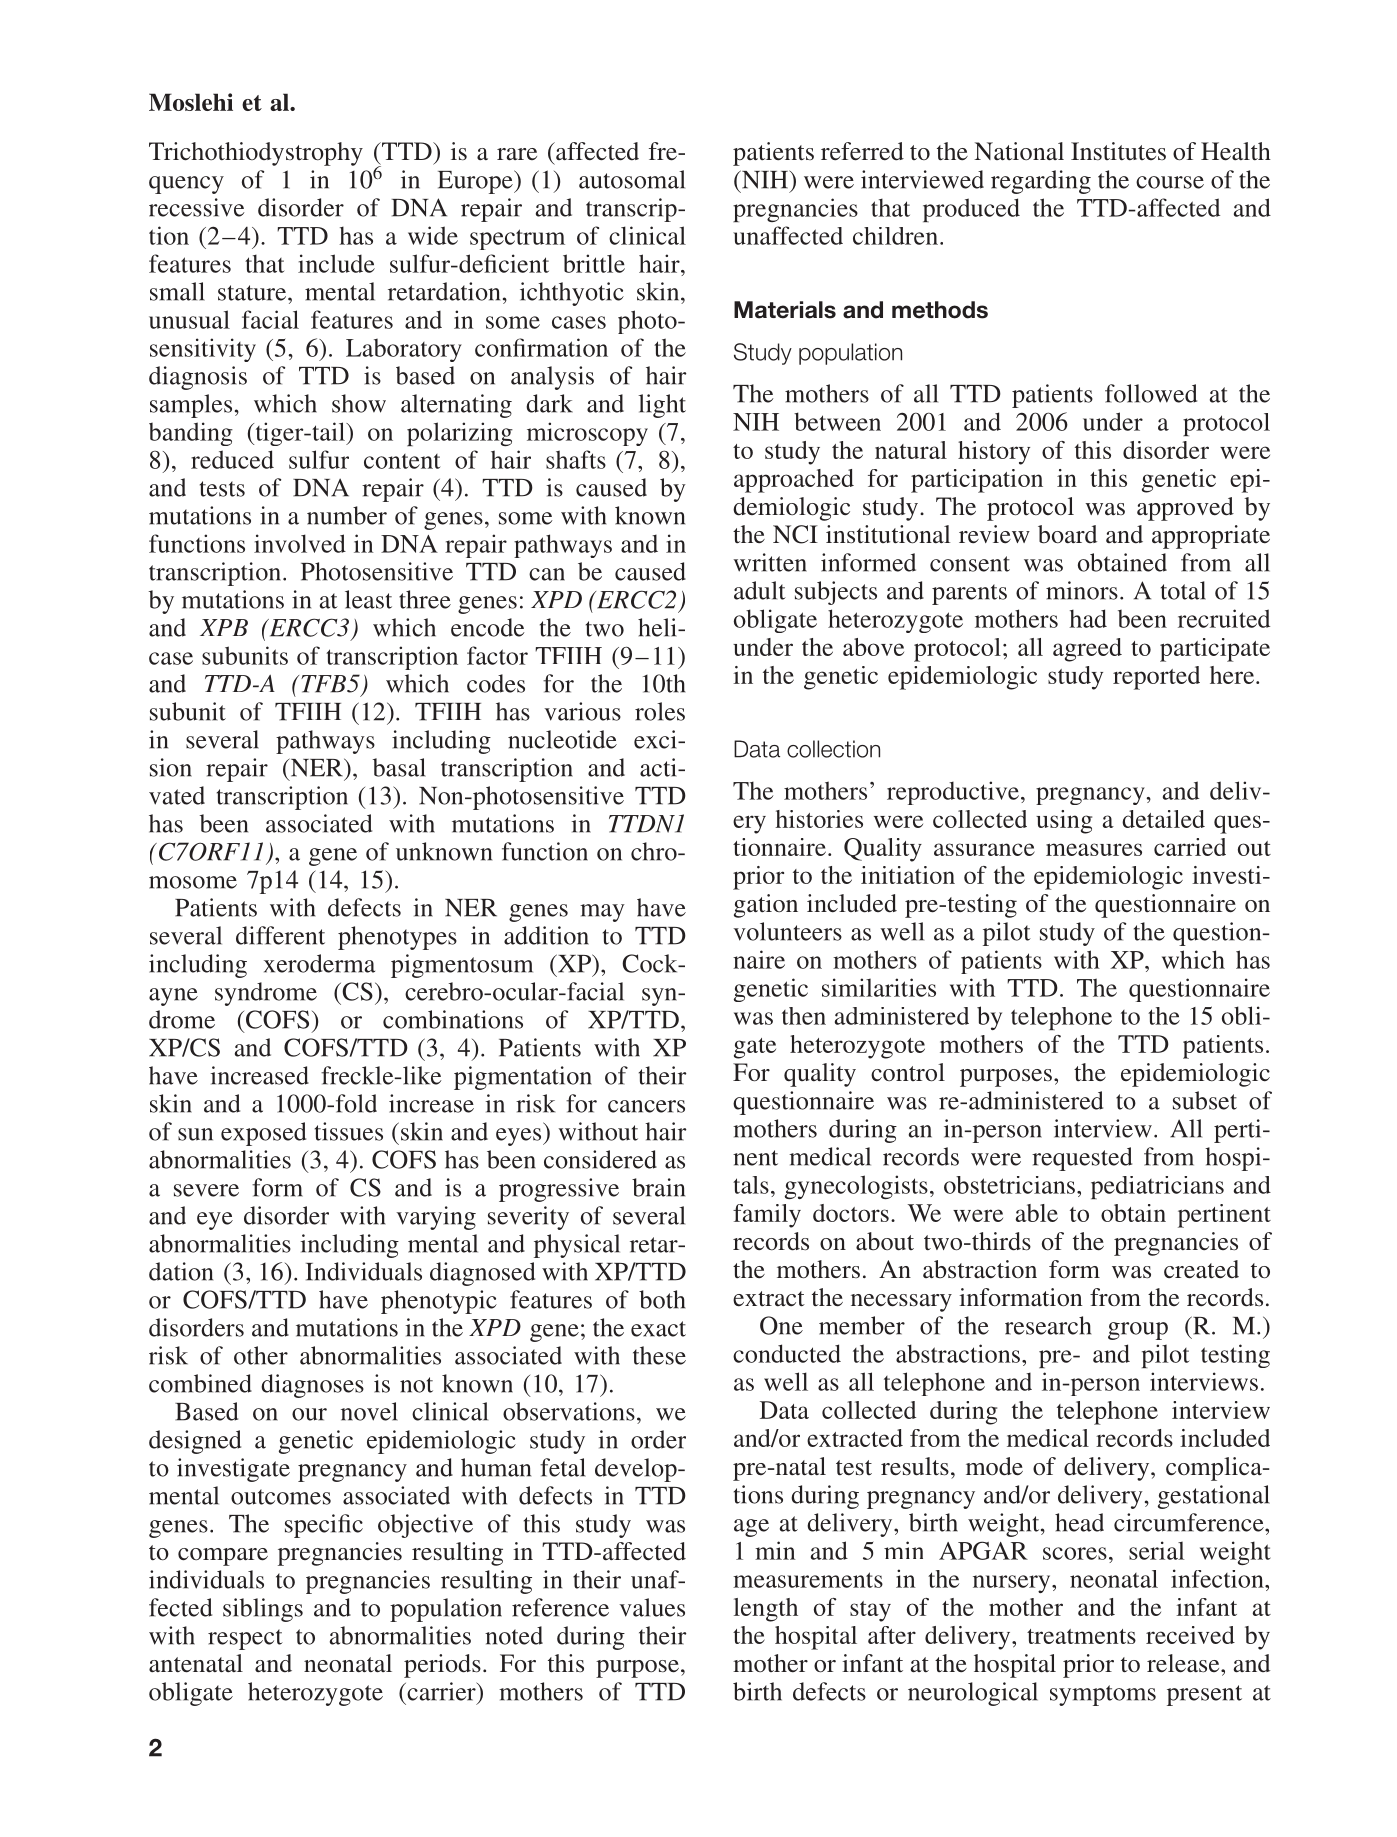 The height and width of the screenshot is (1837, 1397). Describe the element at coordinates (1081, 1636) in the screenshot. I see `treatments` at that location.
